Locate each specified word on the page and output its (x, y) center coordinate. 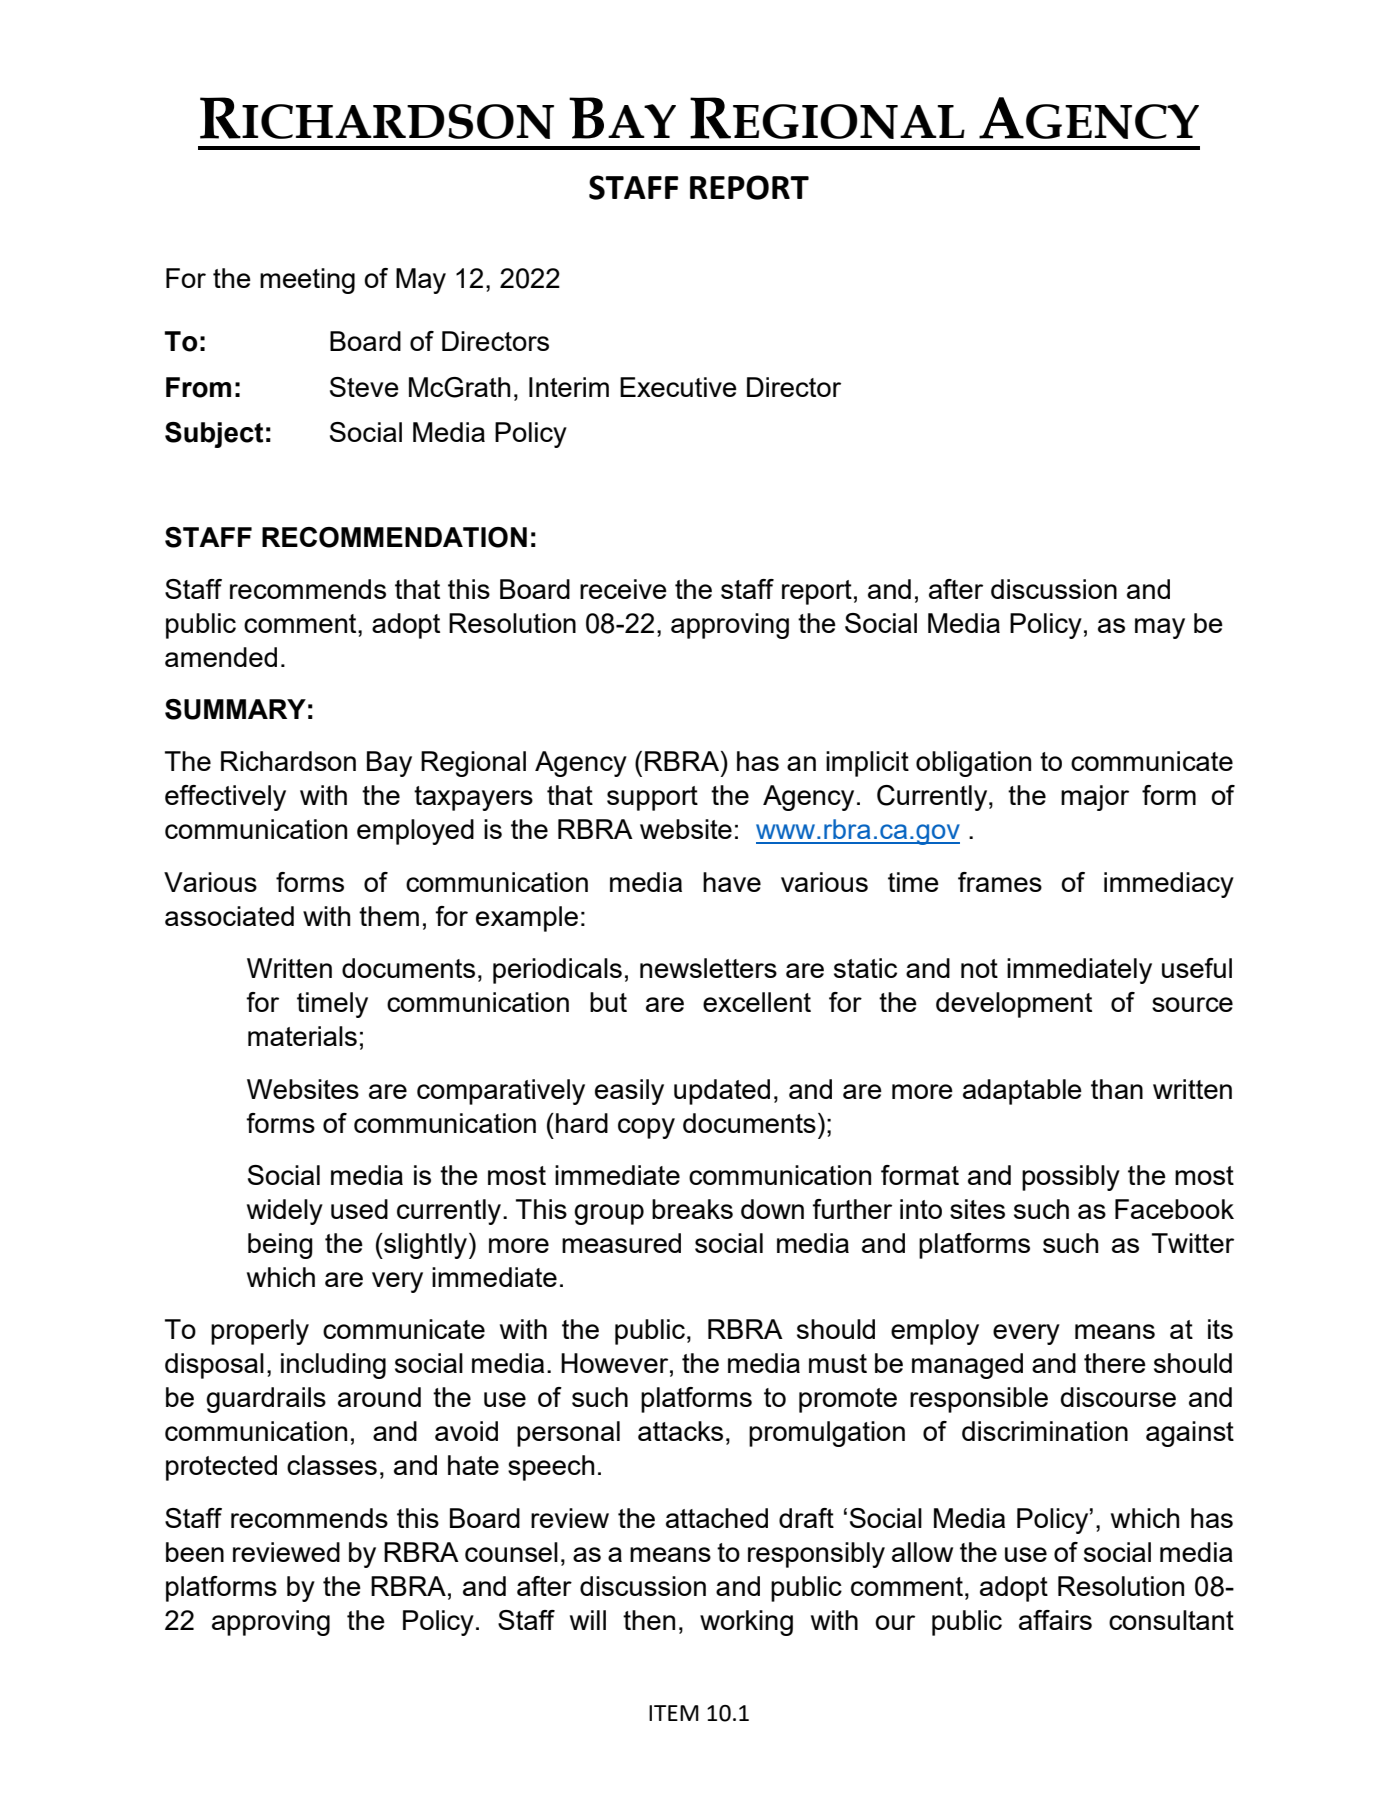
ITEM (674, 1713)
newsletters (708, 968)
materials (302, 1036)
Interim (569, 387)
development (1014, 1005)
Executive (678, 387)
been (195, 1552)
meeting (307, 281)
